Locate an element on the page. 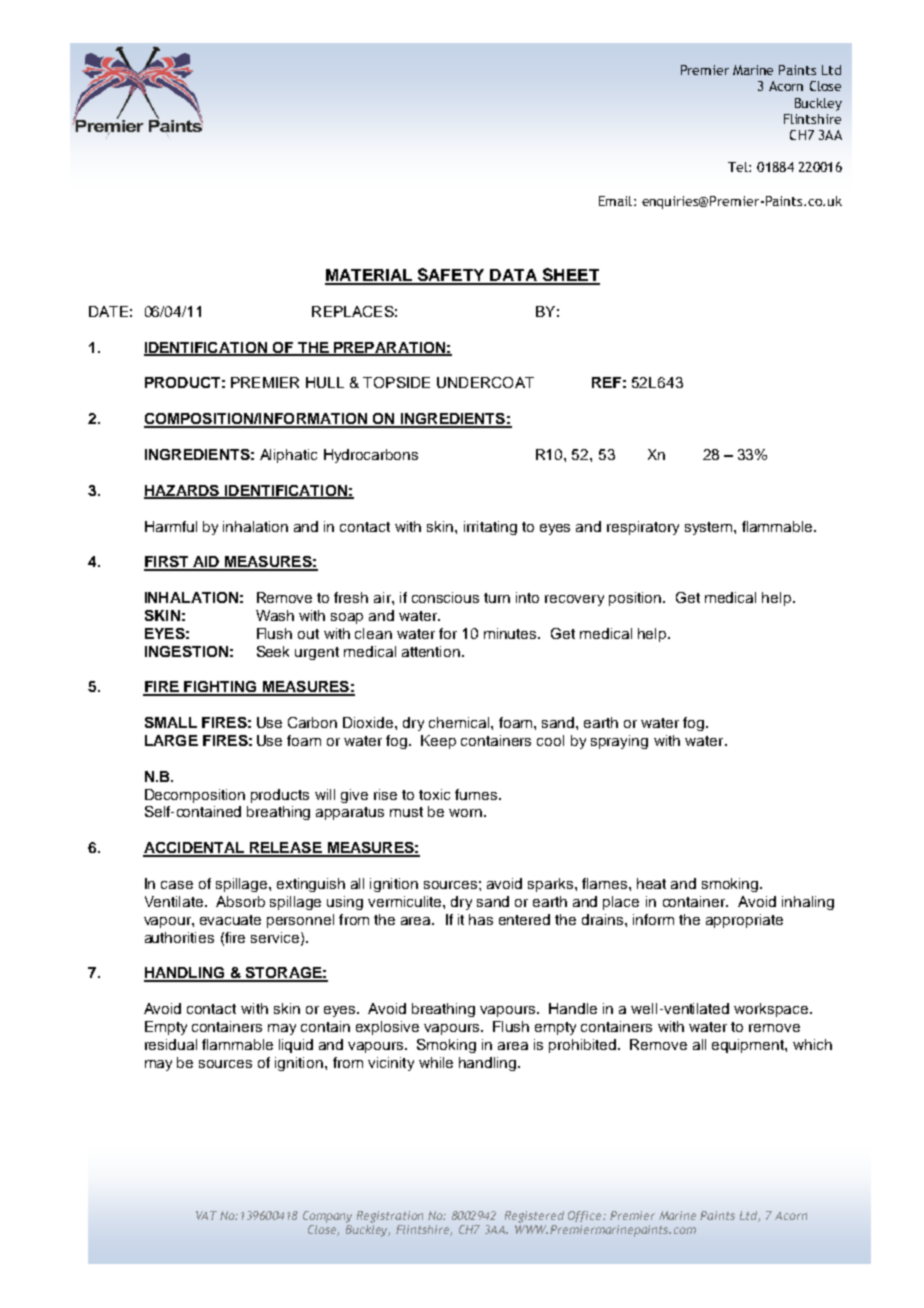  appropriate is located at coordinates (744, 921).
